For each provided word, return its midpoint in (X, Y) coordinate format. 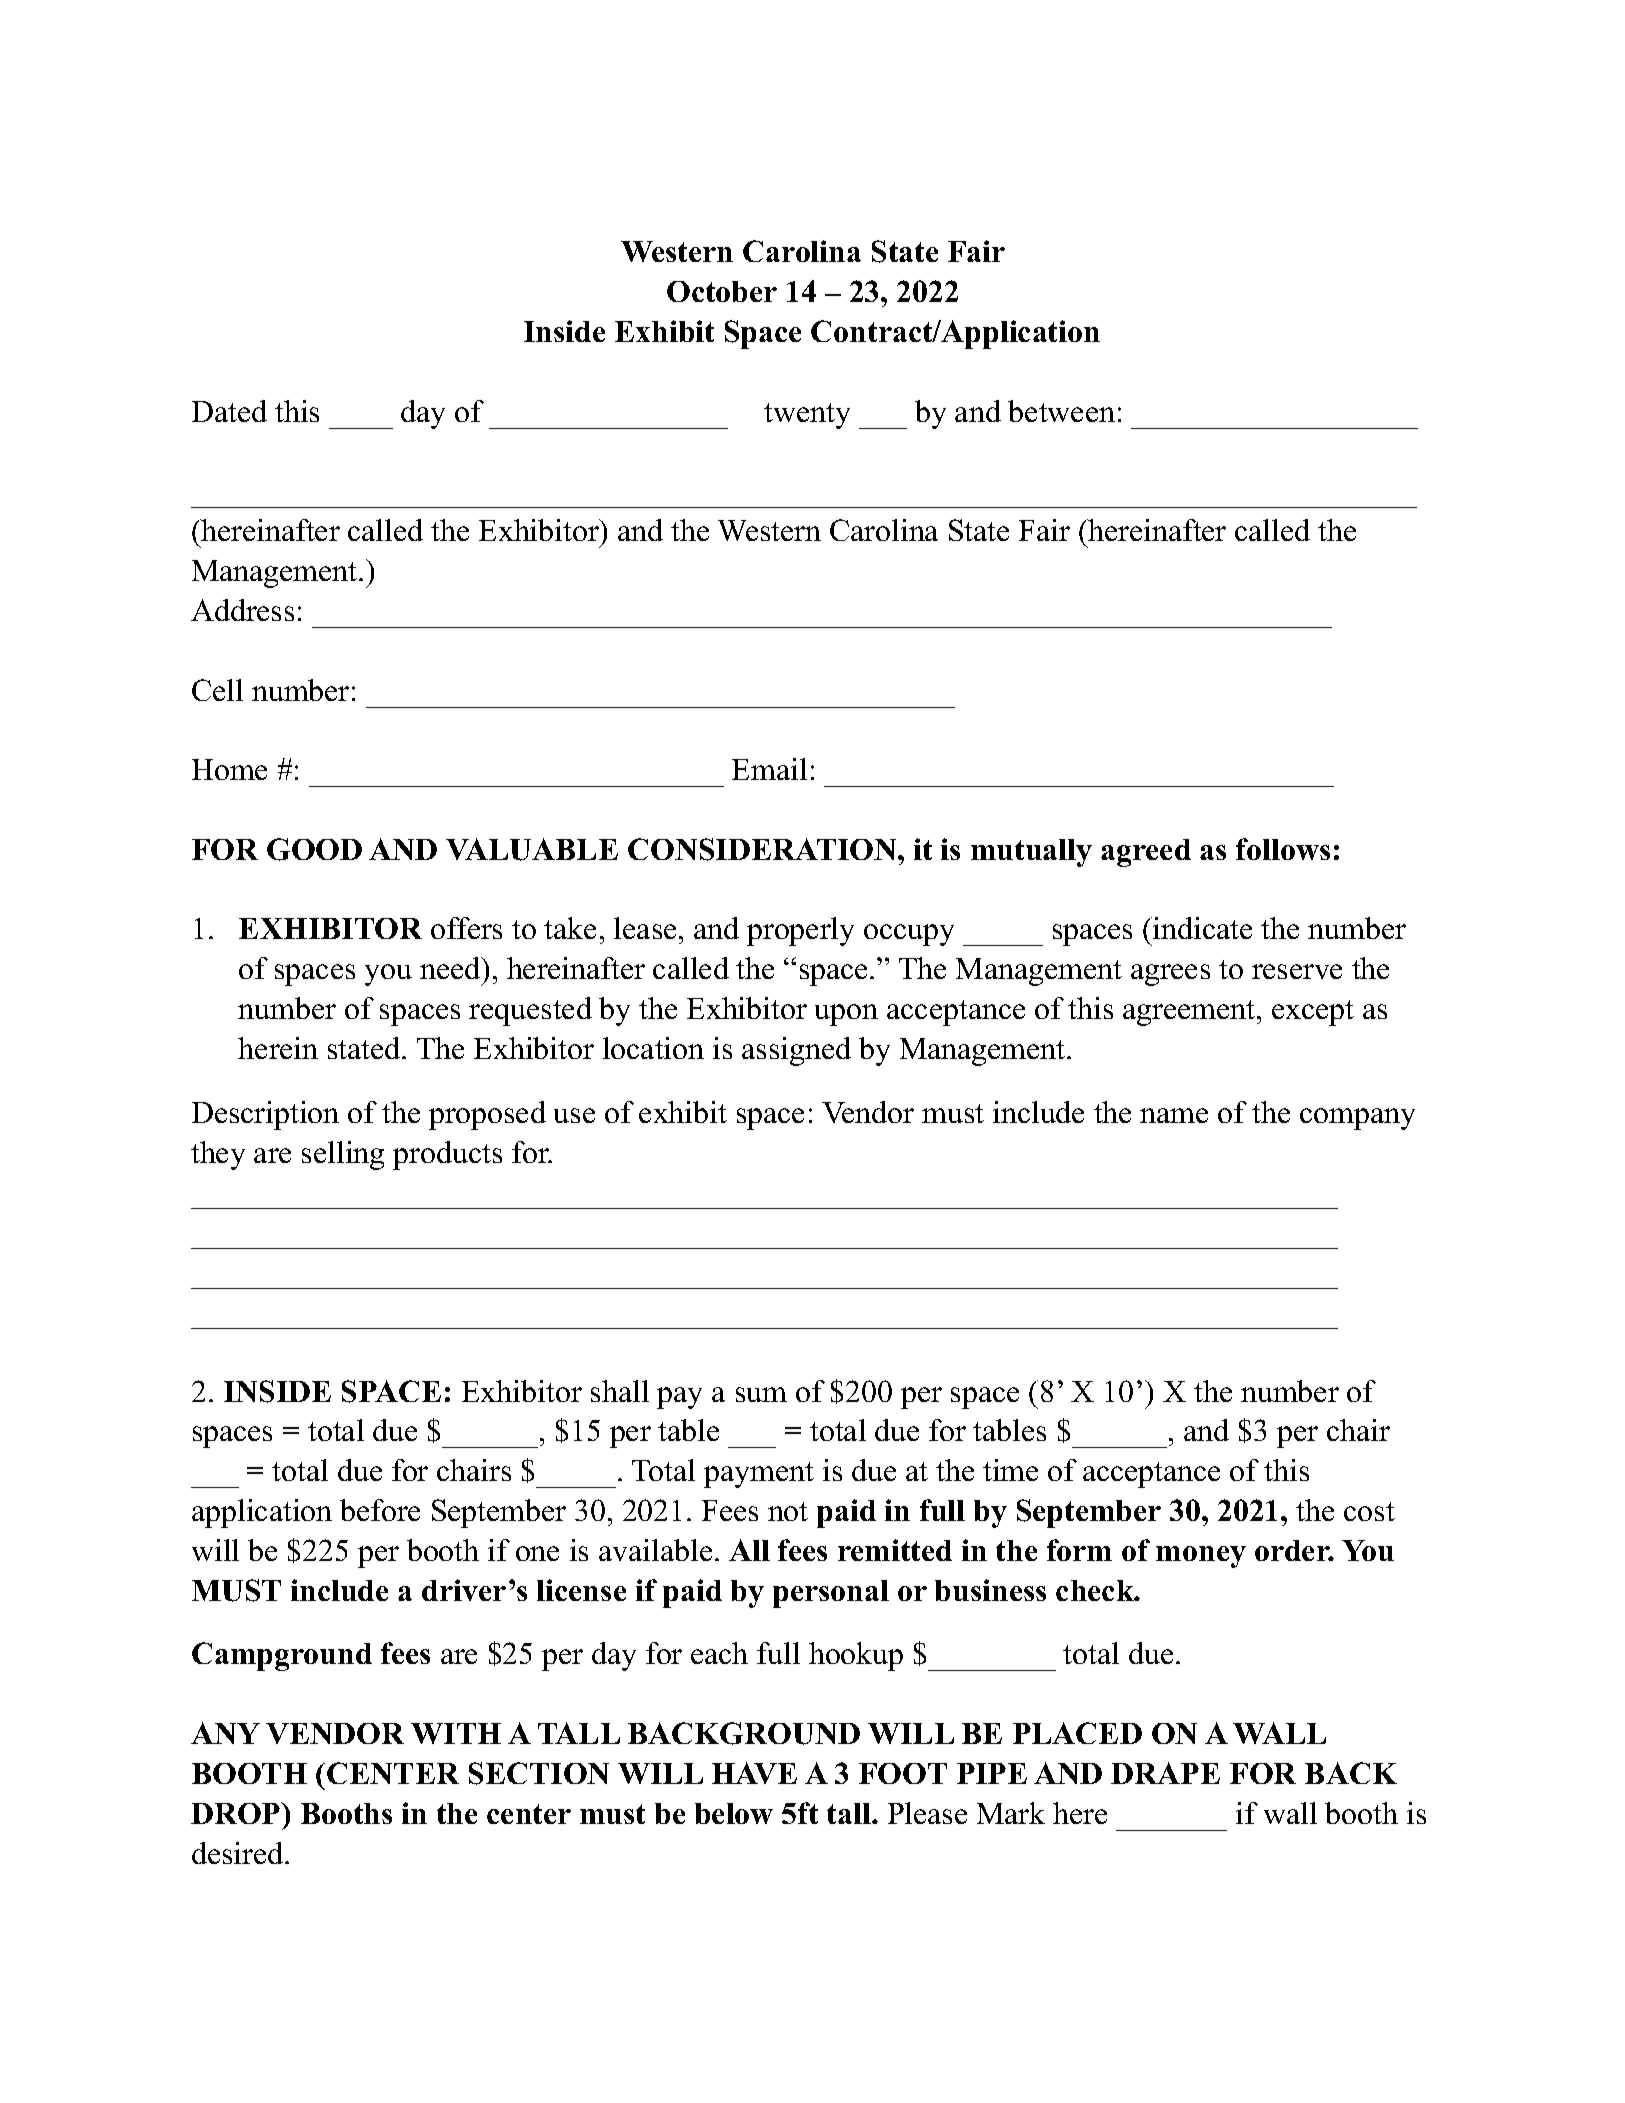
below (734, 1813)
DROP (237, 1813)
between (1061, 411)
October (722, 291)
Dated (229, 411)
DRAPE (1165, 1773)
